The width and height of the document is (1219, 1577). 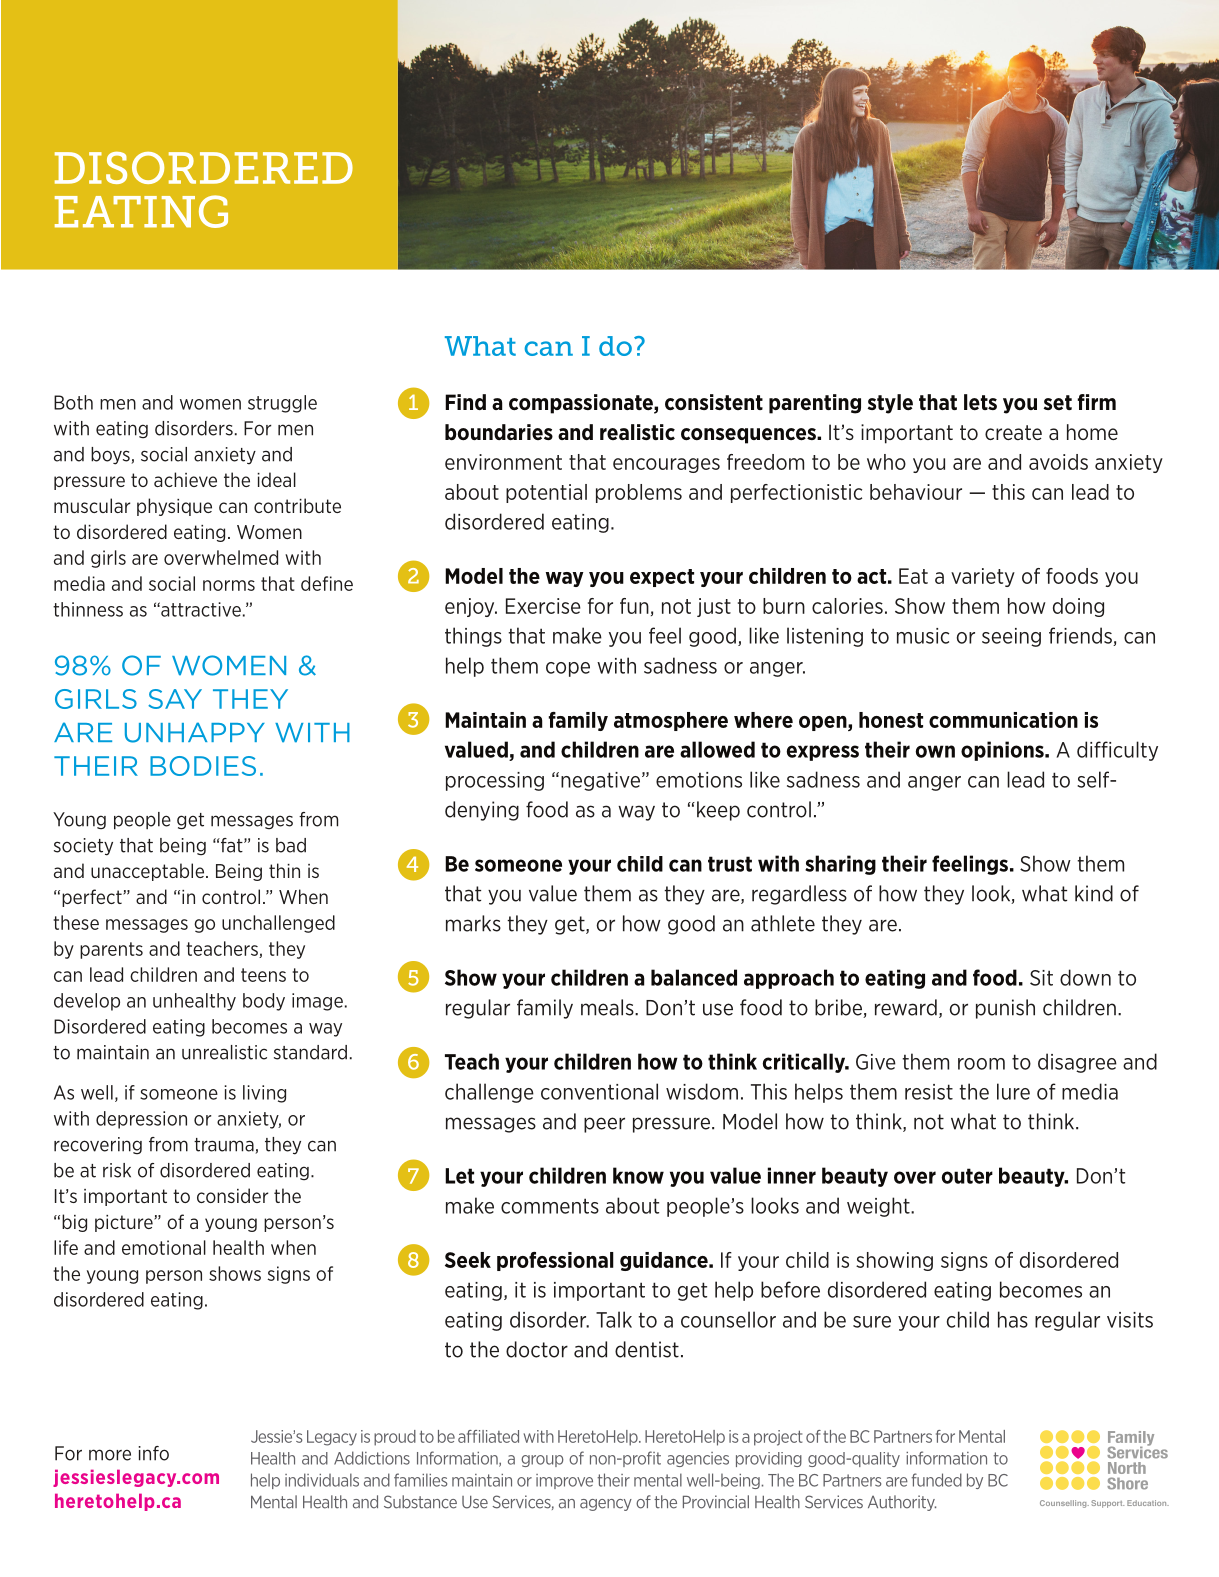 I want to click on create, so click(x=1013, y=432).
